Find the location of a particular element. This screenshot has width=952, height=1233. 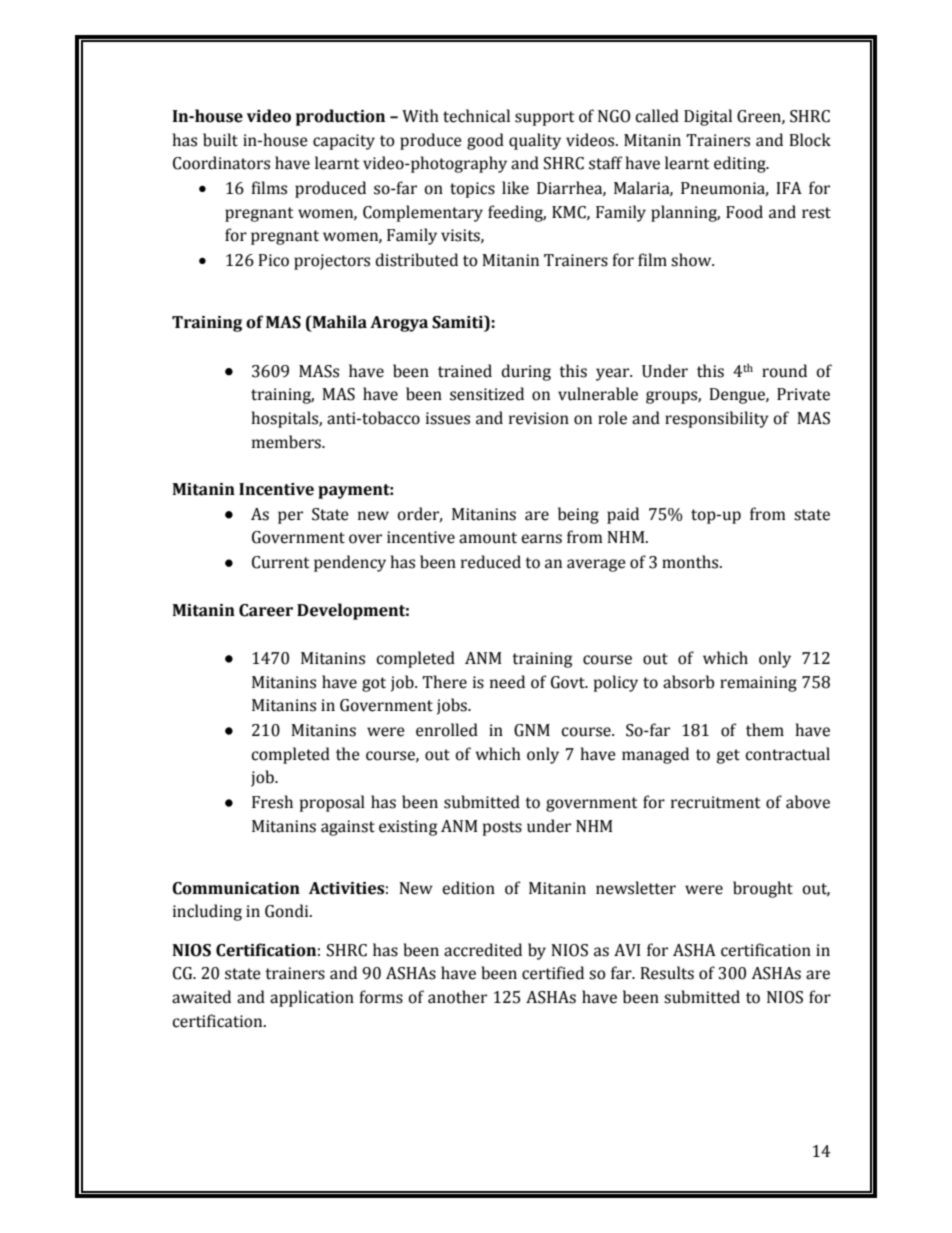

editing is located at coordinates (741, 164).
